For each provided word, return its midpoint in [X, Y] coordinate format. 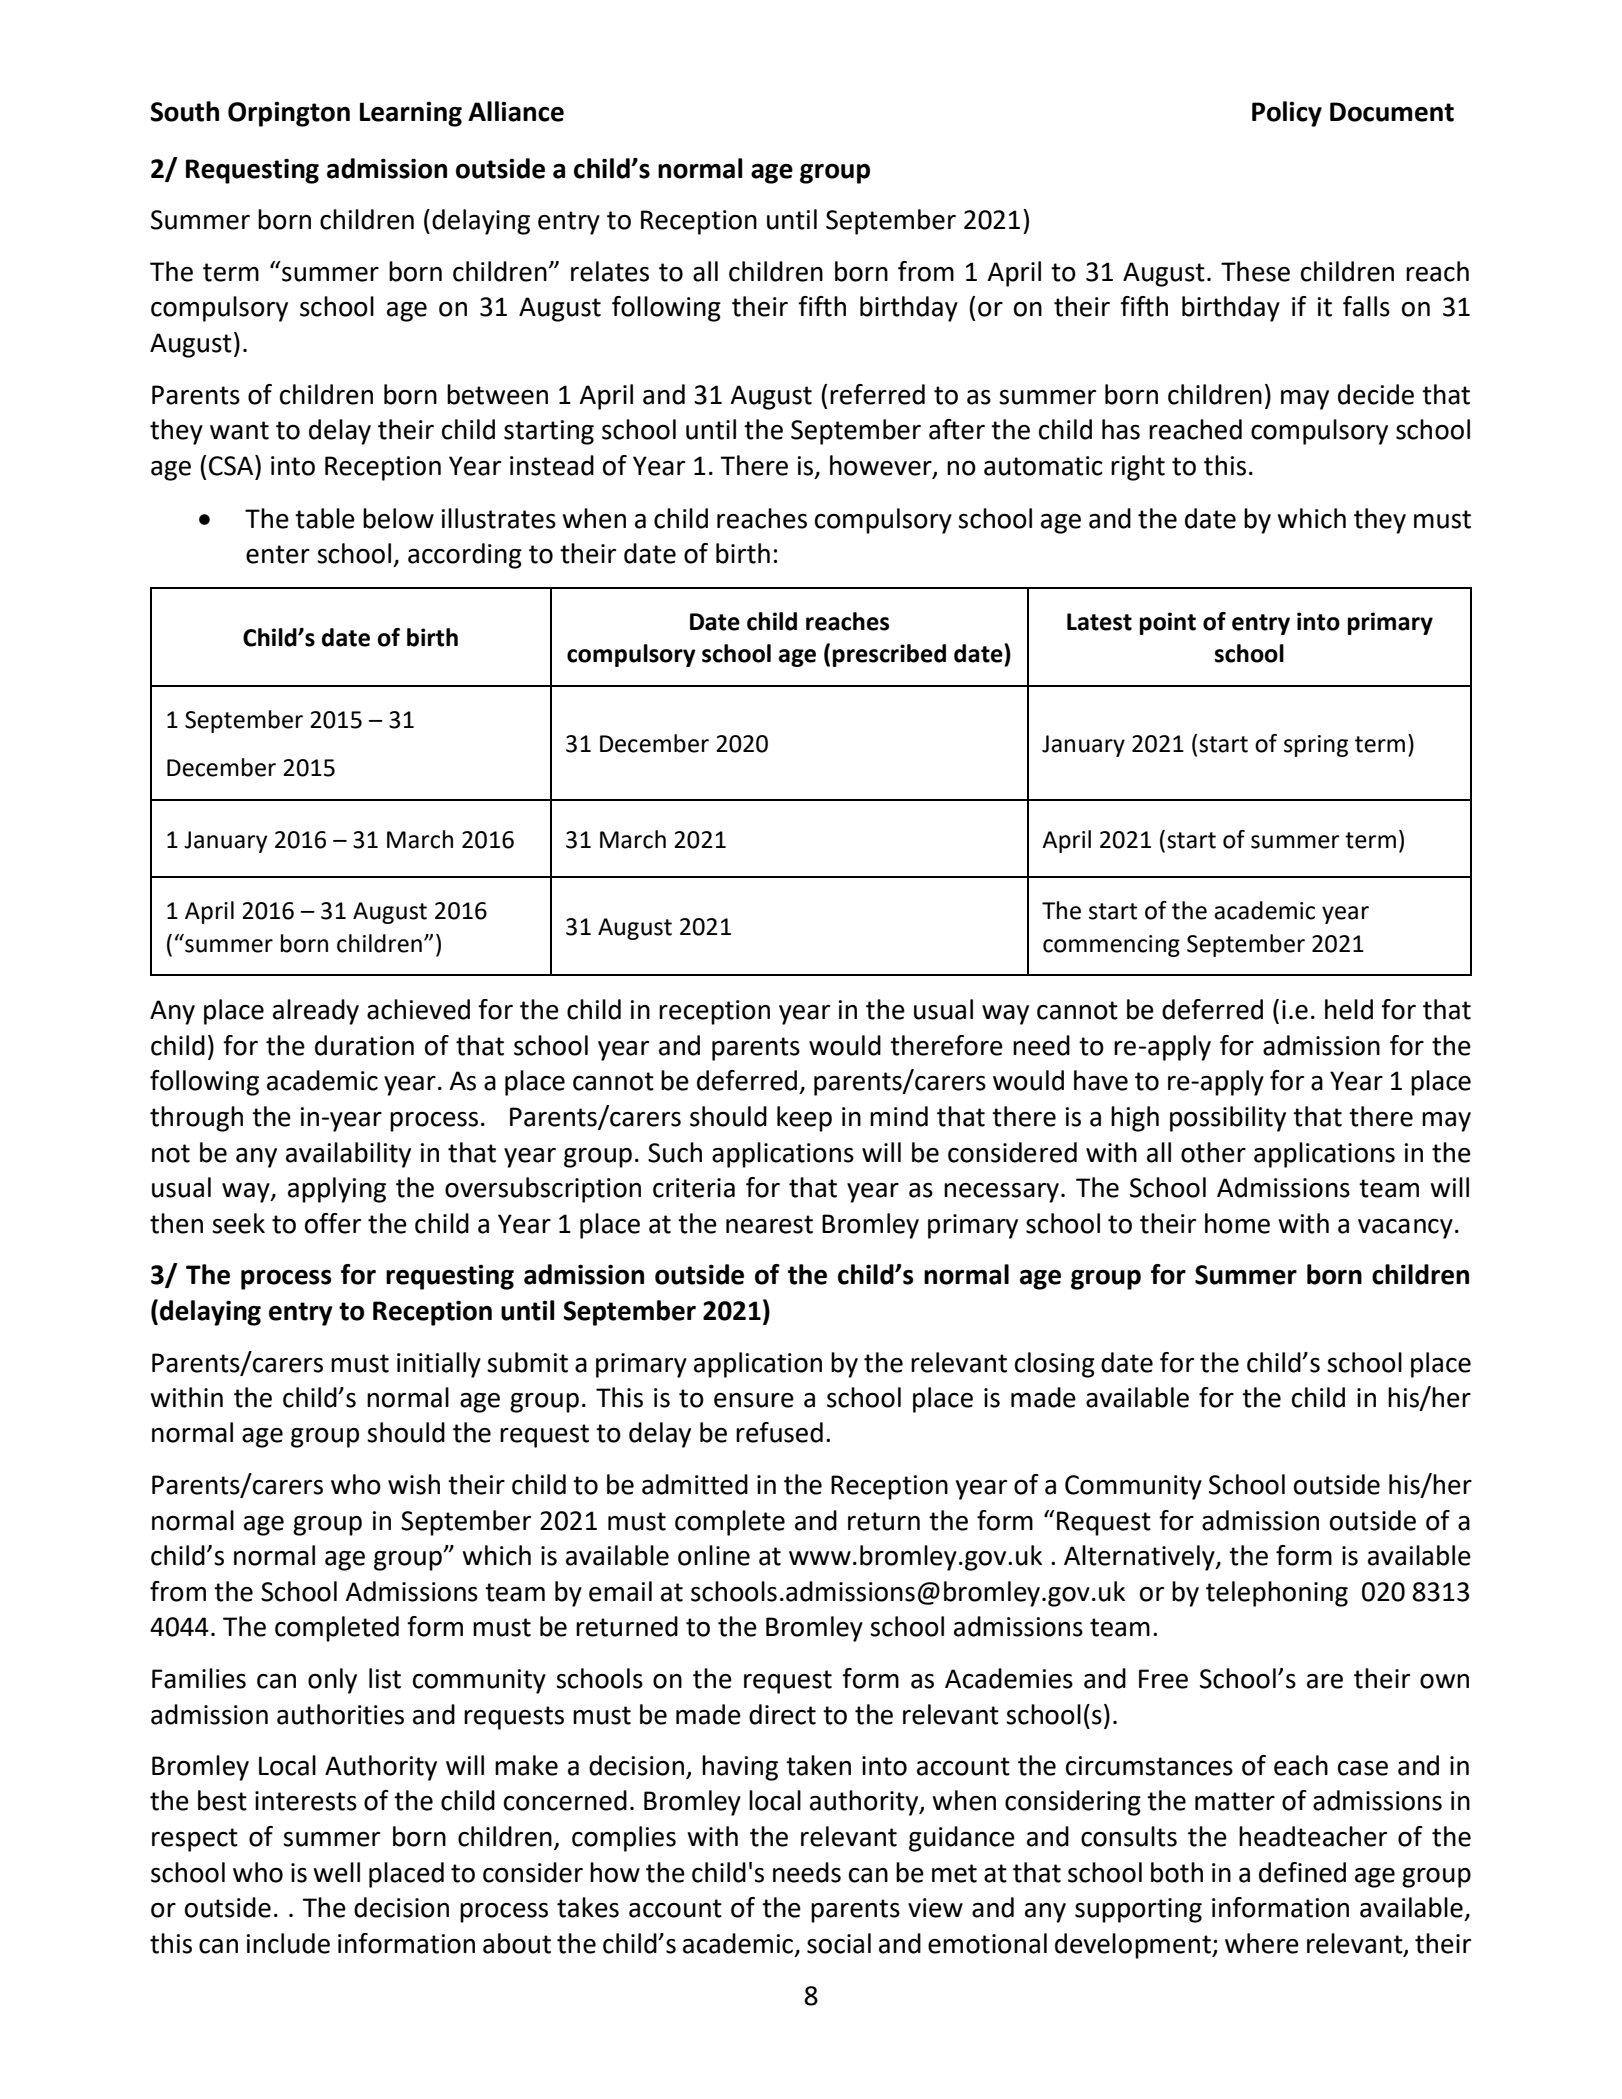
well [336, 1872]
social [839, 1943]
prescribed [889, 655]
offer [333, 1223]
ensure [754, 1400]
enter [278, 554]
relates [610, 271]
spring [1316, 746]
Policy [1287, 114]
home [1237, 1223]
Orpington [289, 114]
